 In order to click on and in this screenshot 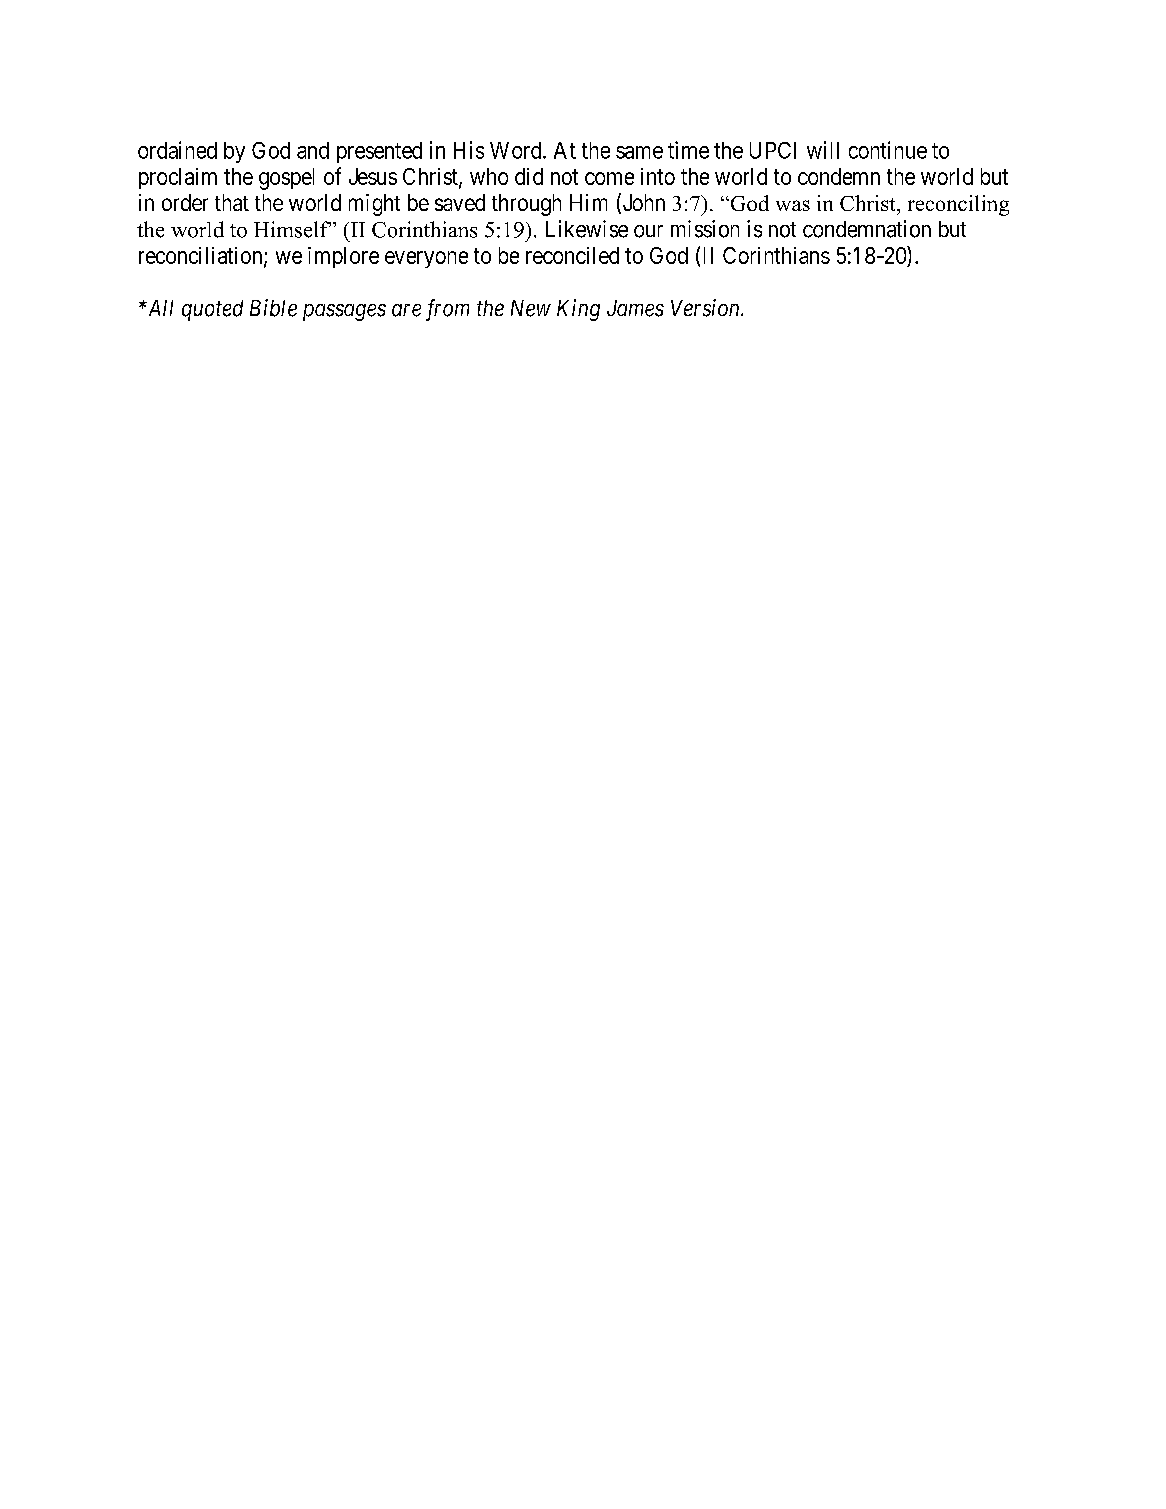, I will do `click(313, 150)`.
